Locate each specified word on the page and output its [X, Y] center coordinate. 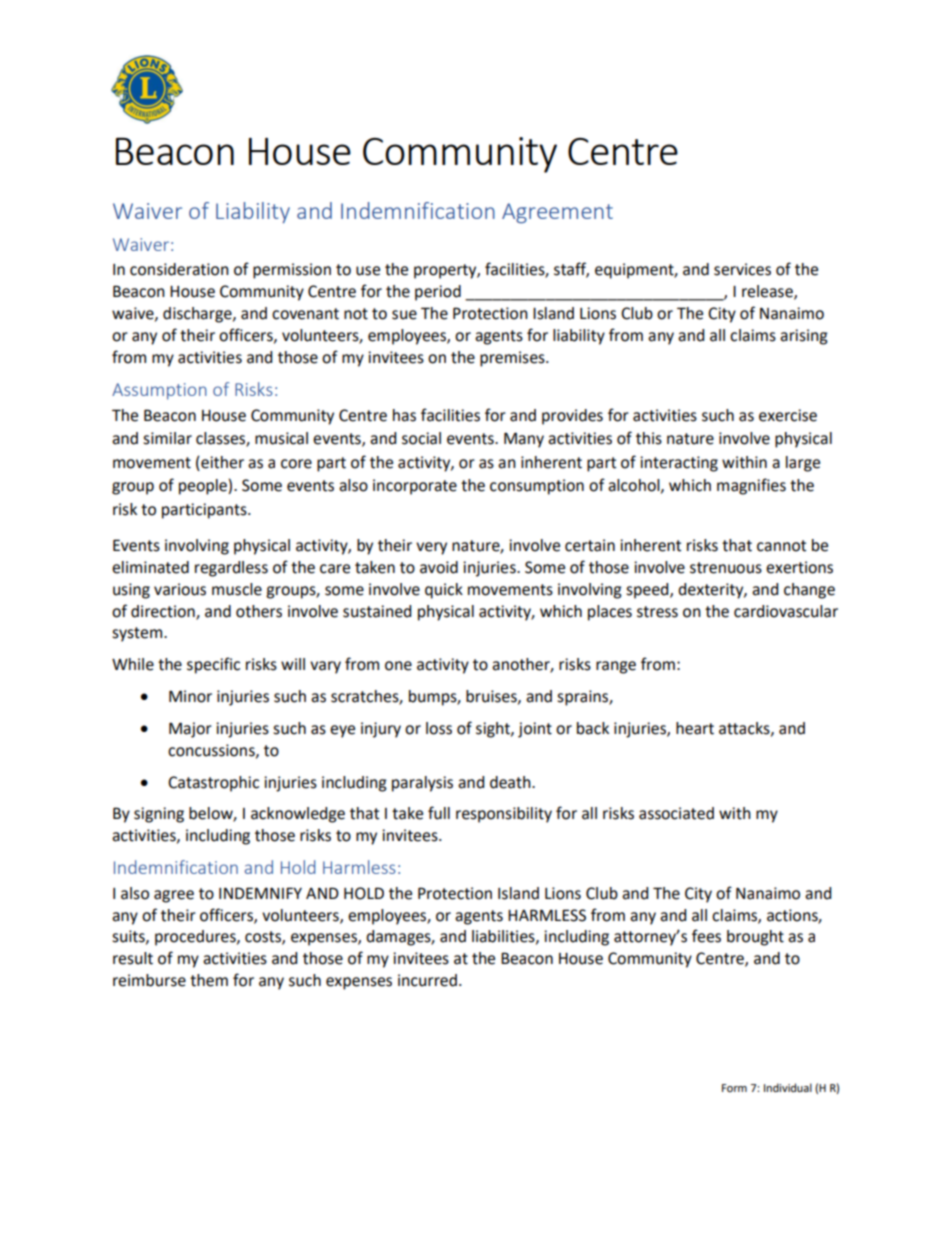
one [398, 666]
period [438, 293]
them [209, 980]
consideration [179, 269]
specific [213, 665]
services [742, 269]
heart [695, 728]
